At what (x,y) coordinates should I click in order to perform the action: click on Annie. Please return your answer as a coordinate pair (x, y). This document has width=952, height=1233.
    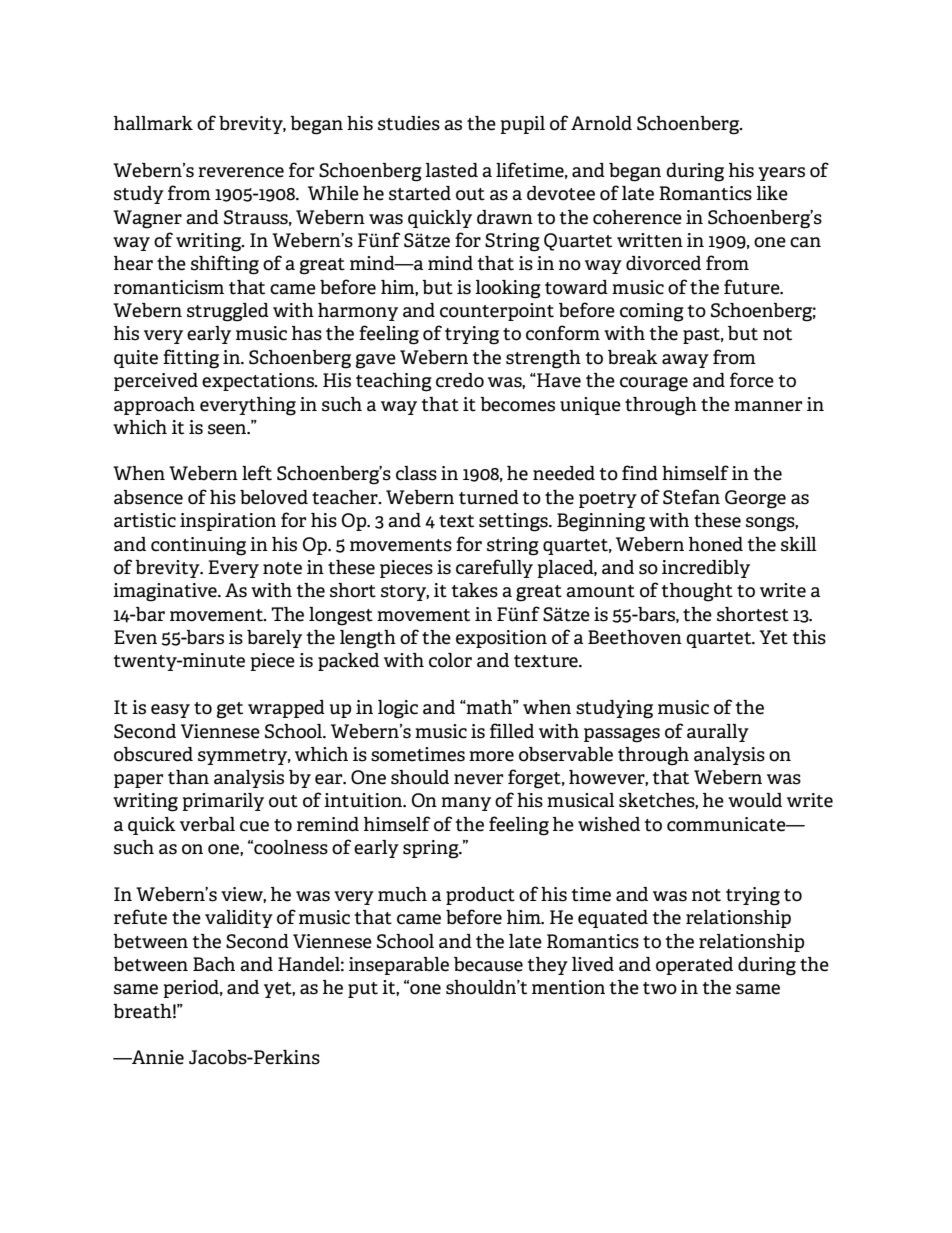
    Looking at the image, I should click on (157, 1057).
